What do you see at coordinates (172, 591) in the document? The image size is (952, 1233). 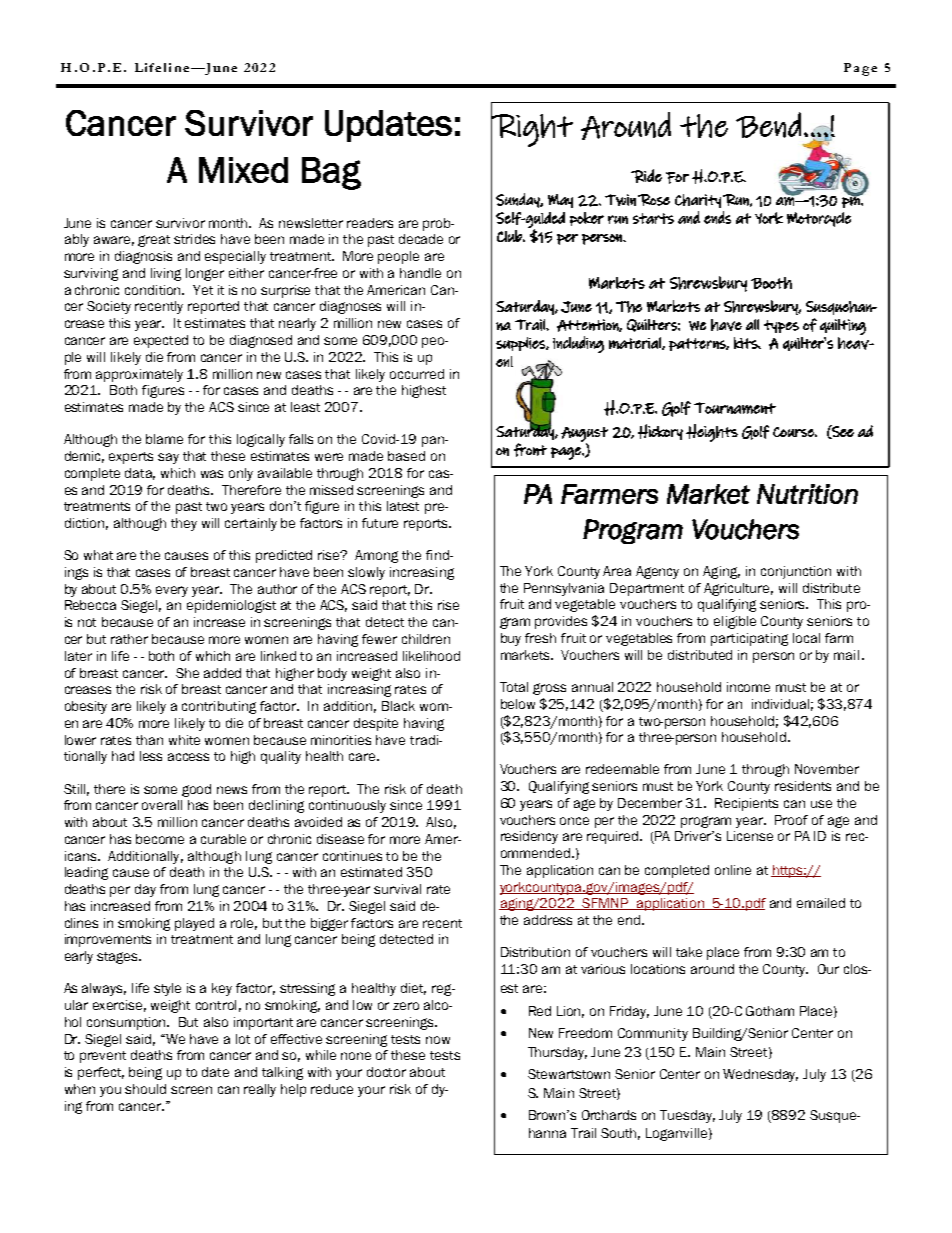 I see `every` at bounding box center [172, 591].
